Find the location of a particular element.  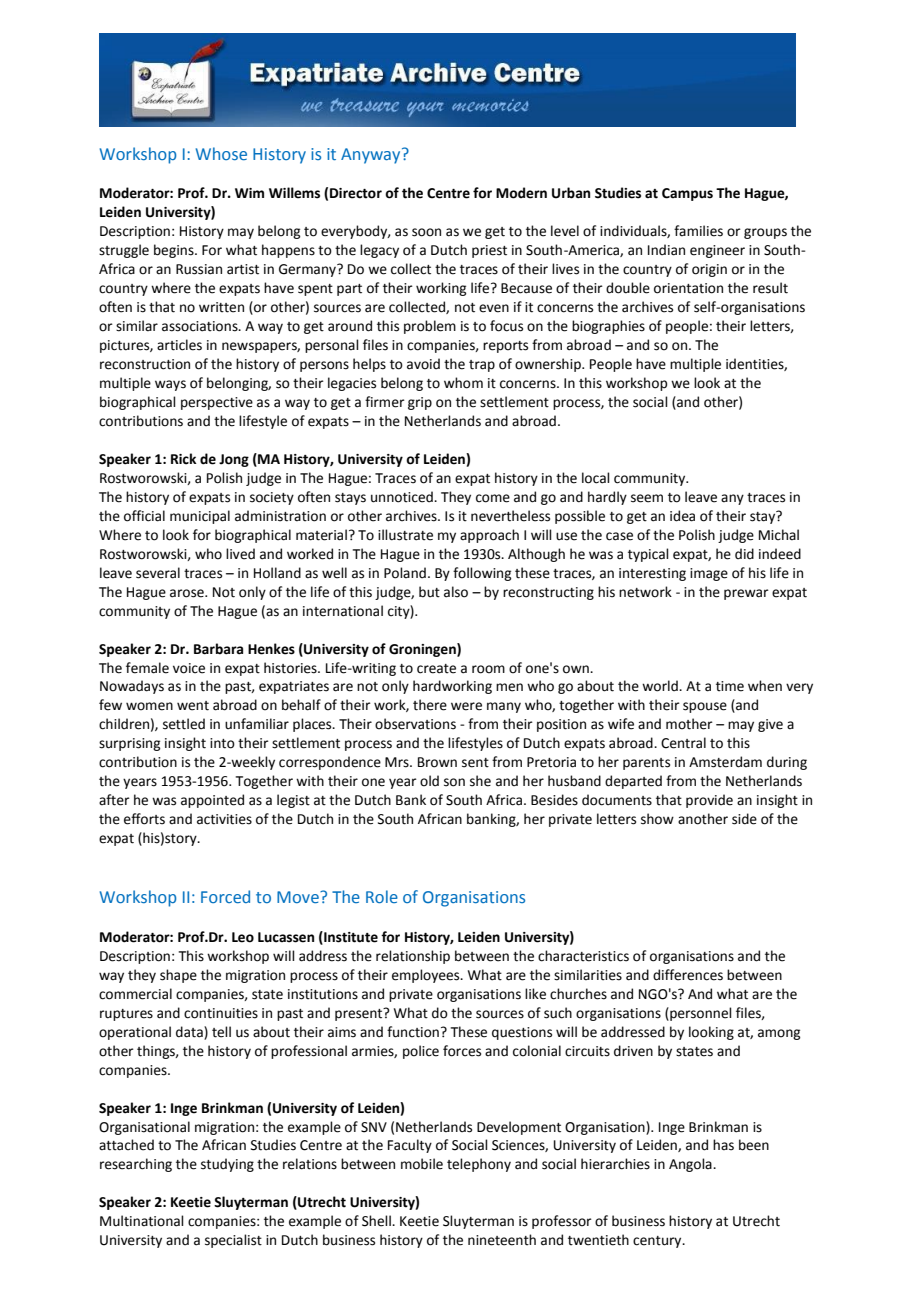

show is located at coordinates (657, 819).
